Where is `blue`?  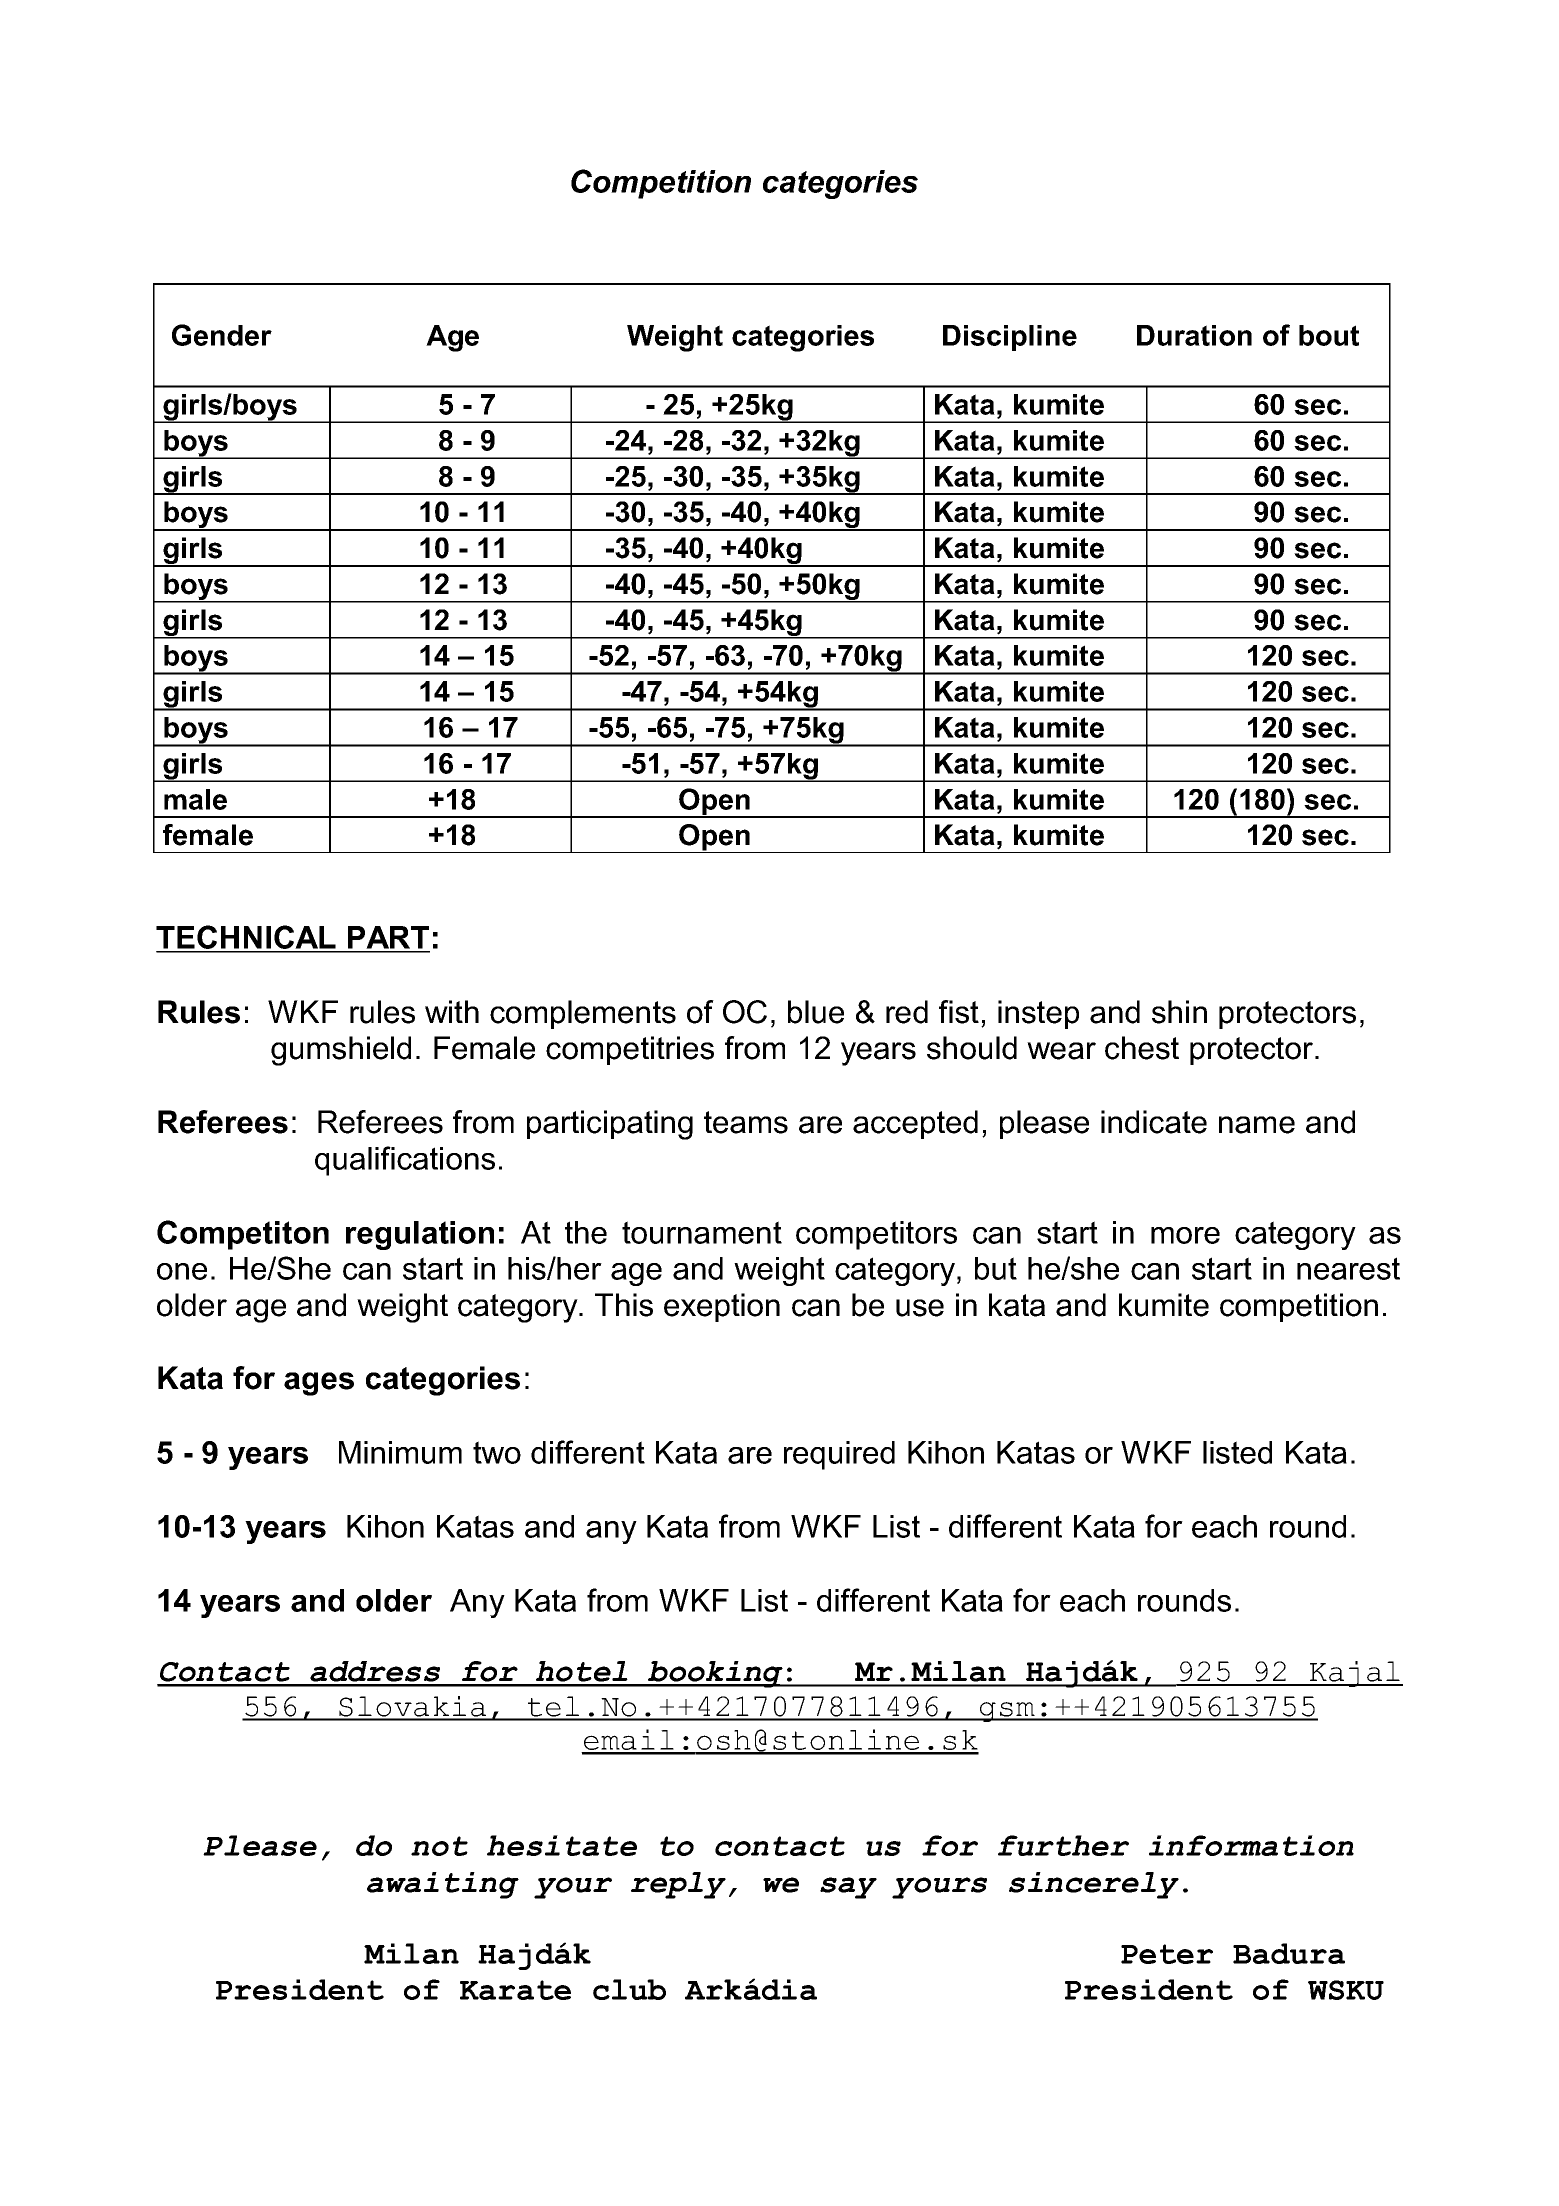
blue is located at coordinates (816, 1012).
